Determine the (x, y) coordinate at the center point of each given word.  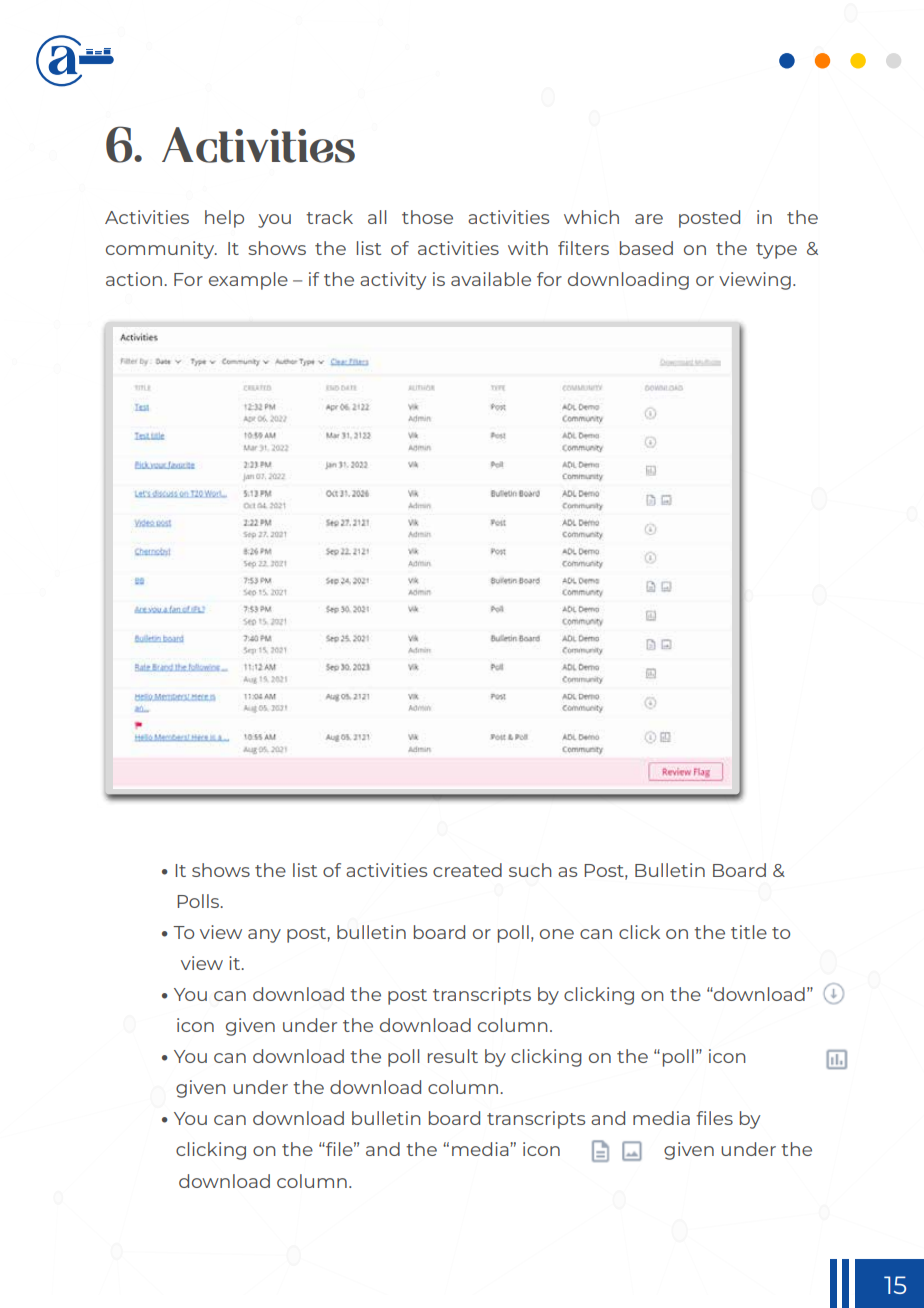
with (528, 248)
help (224, 219)
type (776, 251)
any (264, 936)
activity (393, 281)
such (530, 870)
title (749, 932)
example (248, 281)
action (134, 279)
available (491, 279)
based (646, 248)
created (467, 870)
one (557, 934)
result (453, 1056)
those (427, 217)
